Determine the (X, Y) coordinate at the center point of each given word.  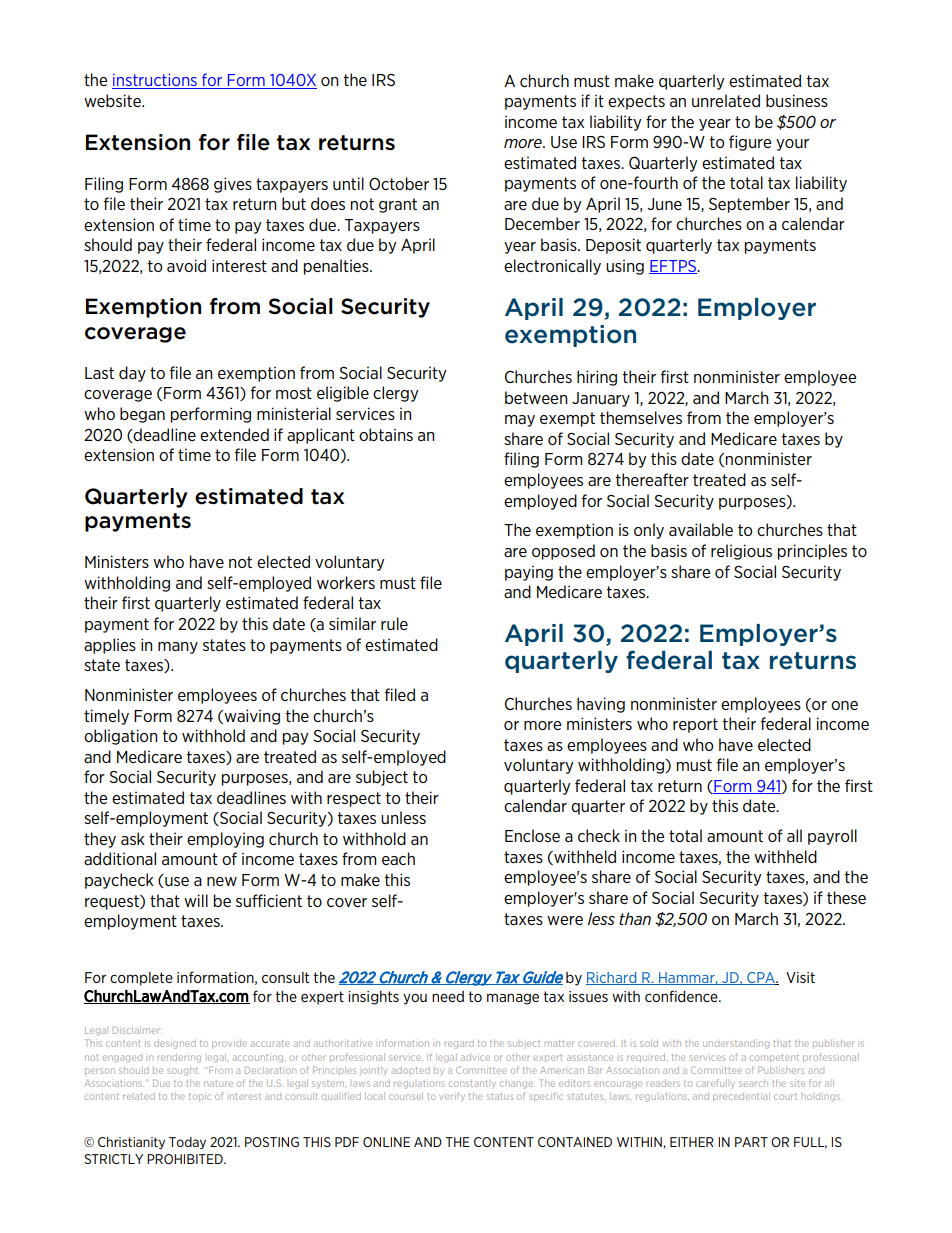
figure (750, 143)
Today (187, 1143)
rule (394, 623)
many (178, 648)
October (399, 183)
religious (741, 552)
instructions (155, 81)
